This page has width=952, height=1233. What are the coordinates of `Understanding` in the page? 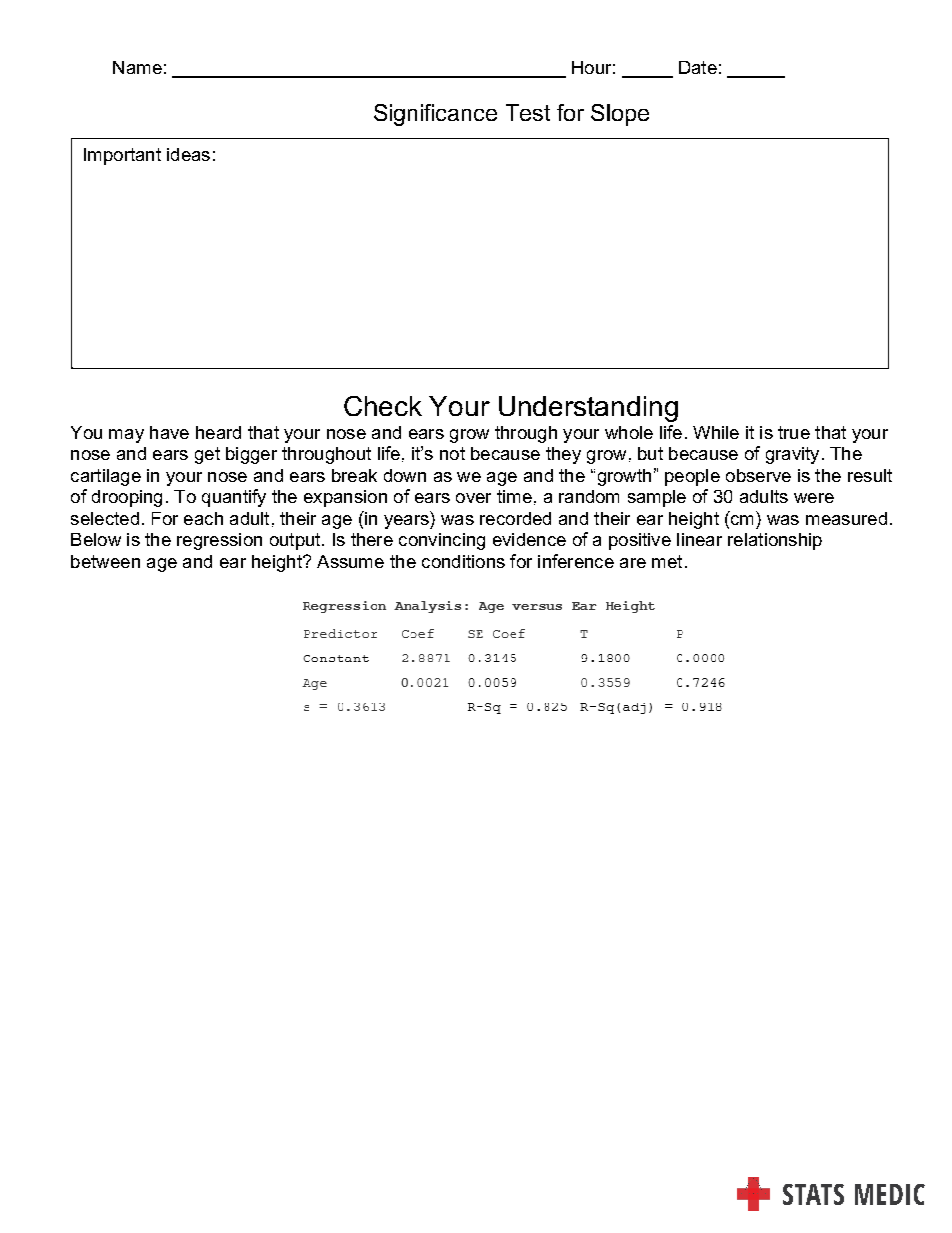 It's located at (588, 409).
